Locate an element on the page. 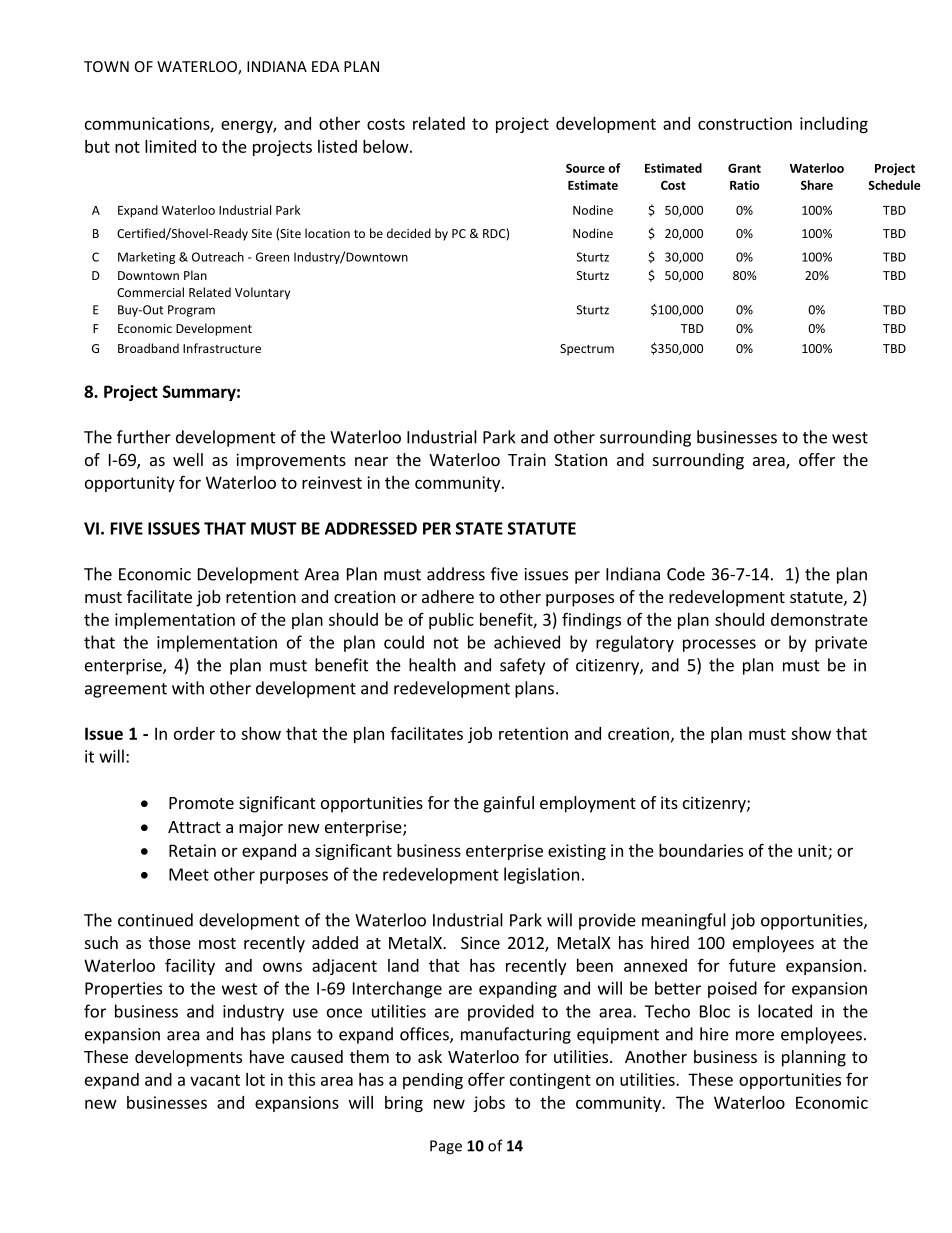 The height and width of the page is (1233, 952). jobs is located at coordinates (489, 1104).
